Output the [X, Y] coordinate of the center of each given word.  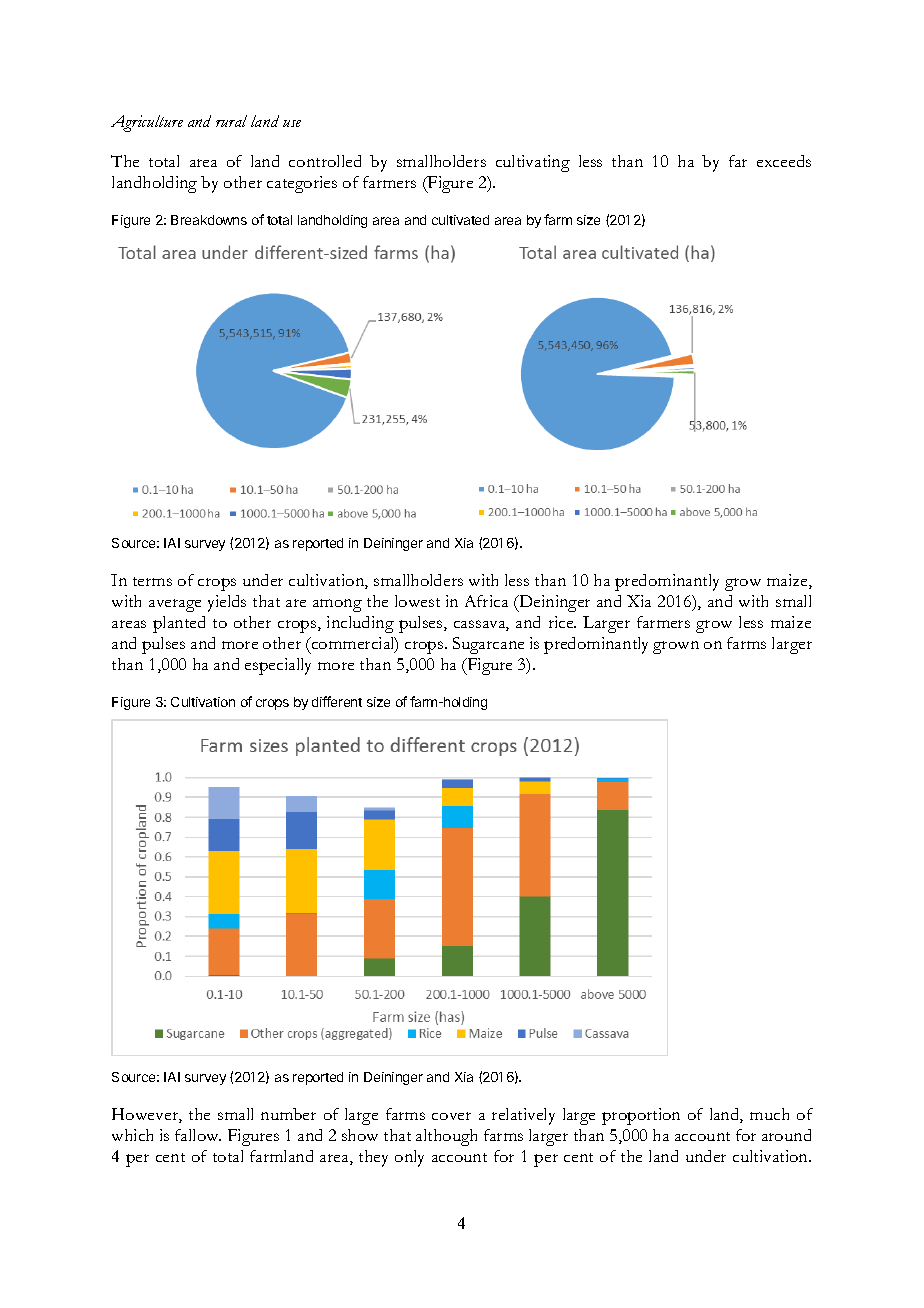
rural [231, 121]
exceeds [784, 161]
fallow [198, 1135]
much [769, 1114]
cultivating [533, 163]
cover [451, 1116]
